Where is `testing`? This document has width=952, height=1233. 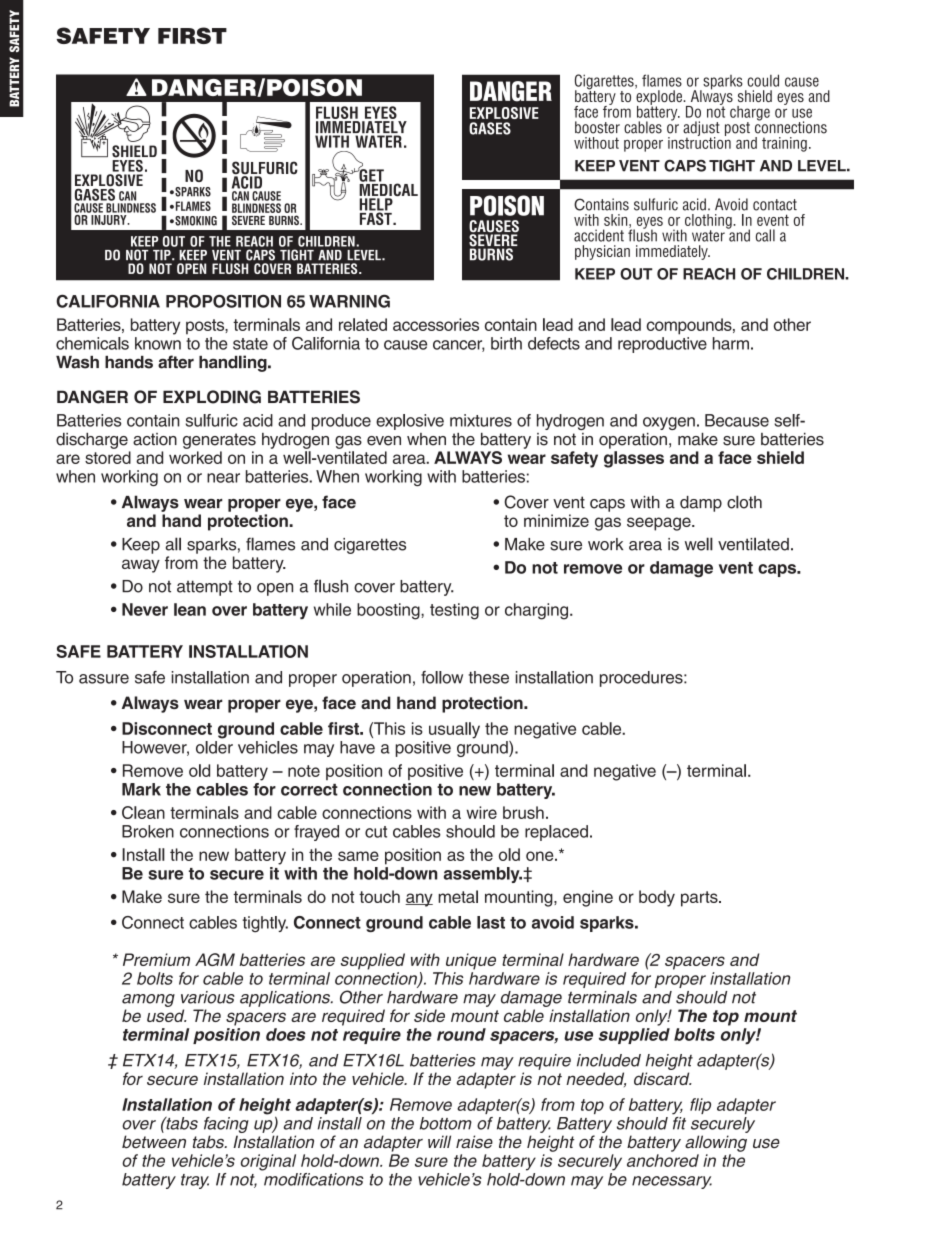 testing is located at coordinates (454, 611).
